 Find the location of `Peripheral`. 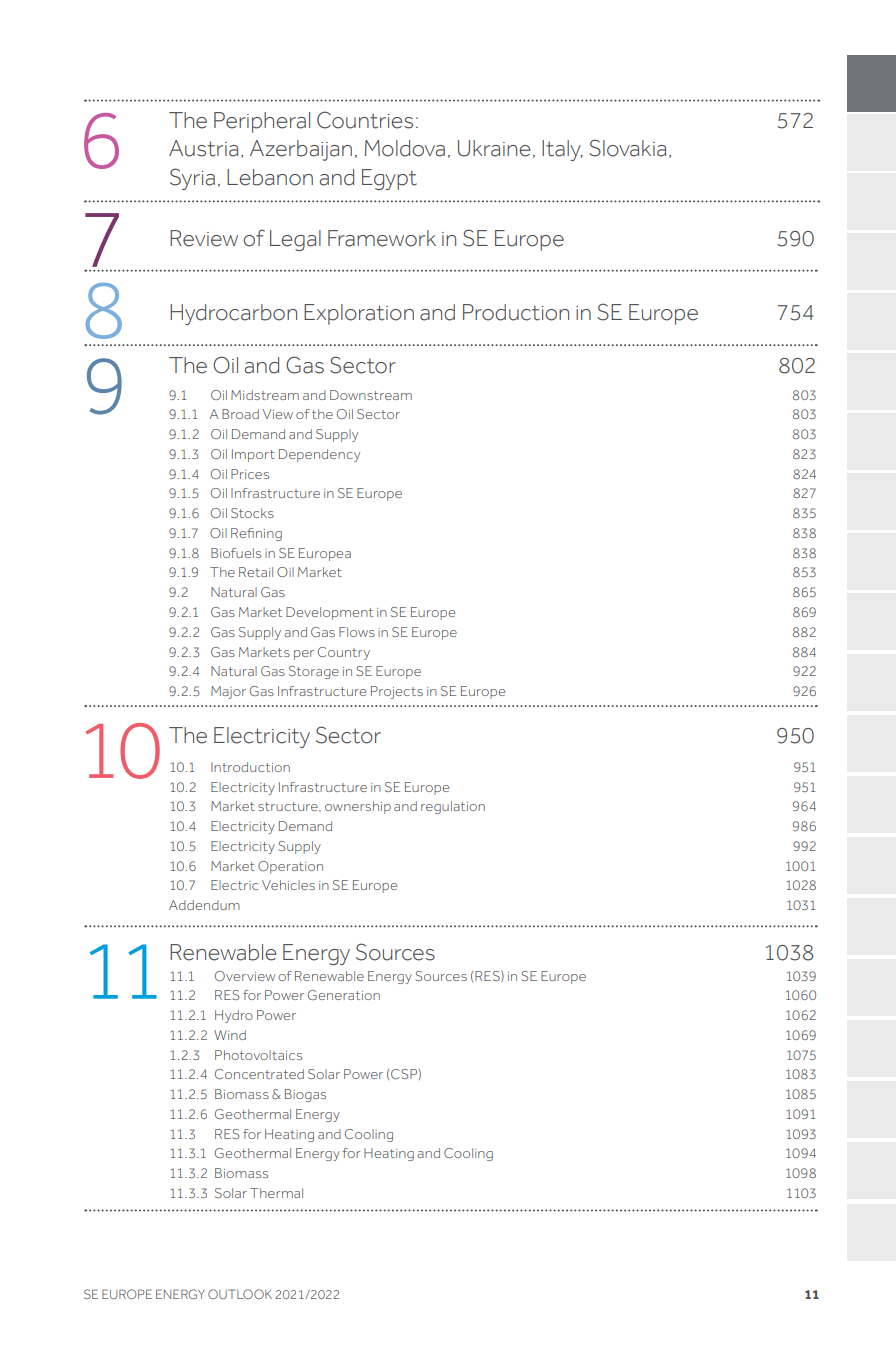

Peripheral is located at coordinates (262, 122).
